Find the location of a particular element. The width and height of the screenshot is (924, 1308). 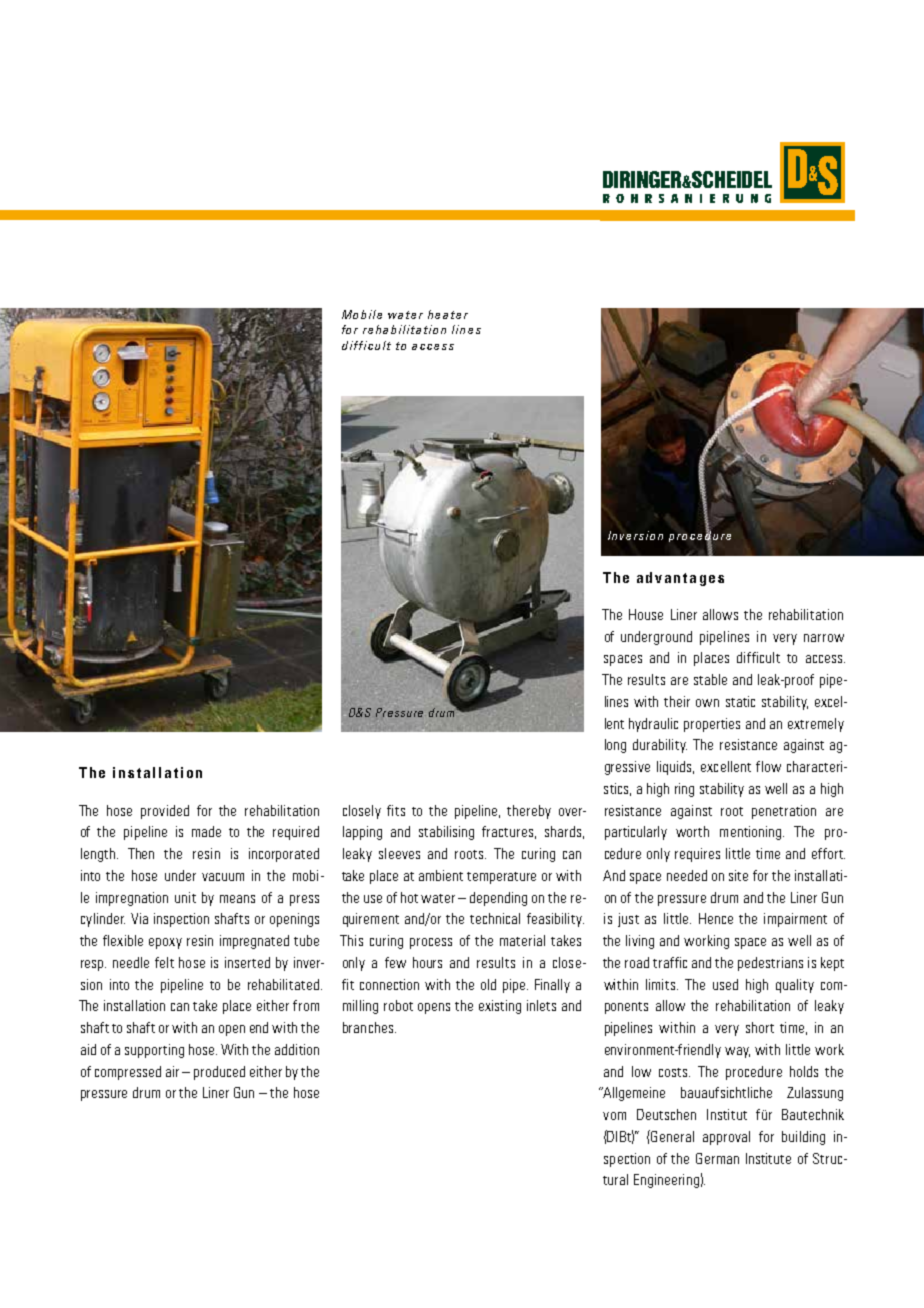

heater is located at coordinates (448, 314).
